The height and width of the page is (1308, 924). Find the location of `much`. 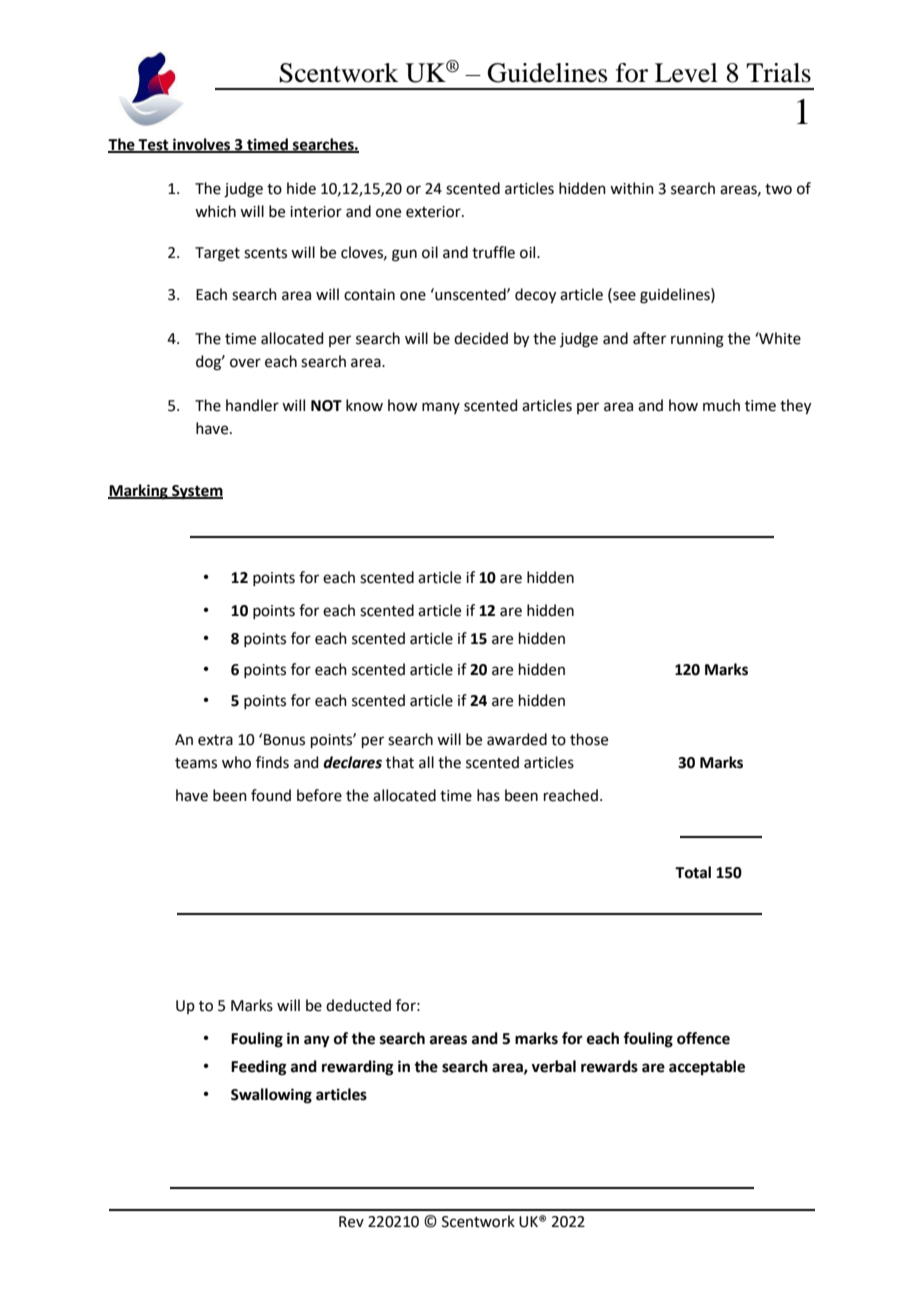

much is located at coordinates (721, 405).
